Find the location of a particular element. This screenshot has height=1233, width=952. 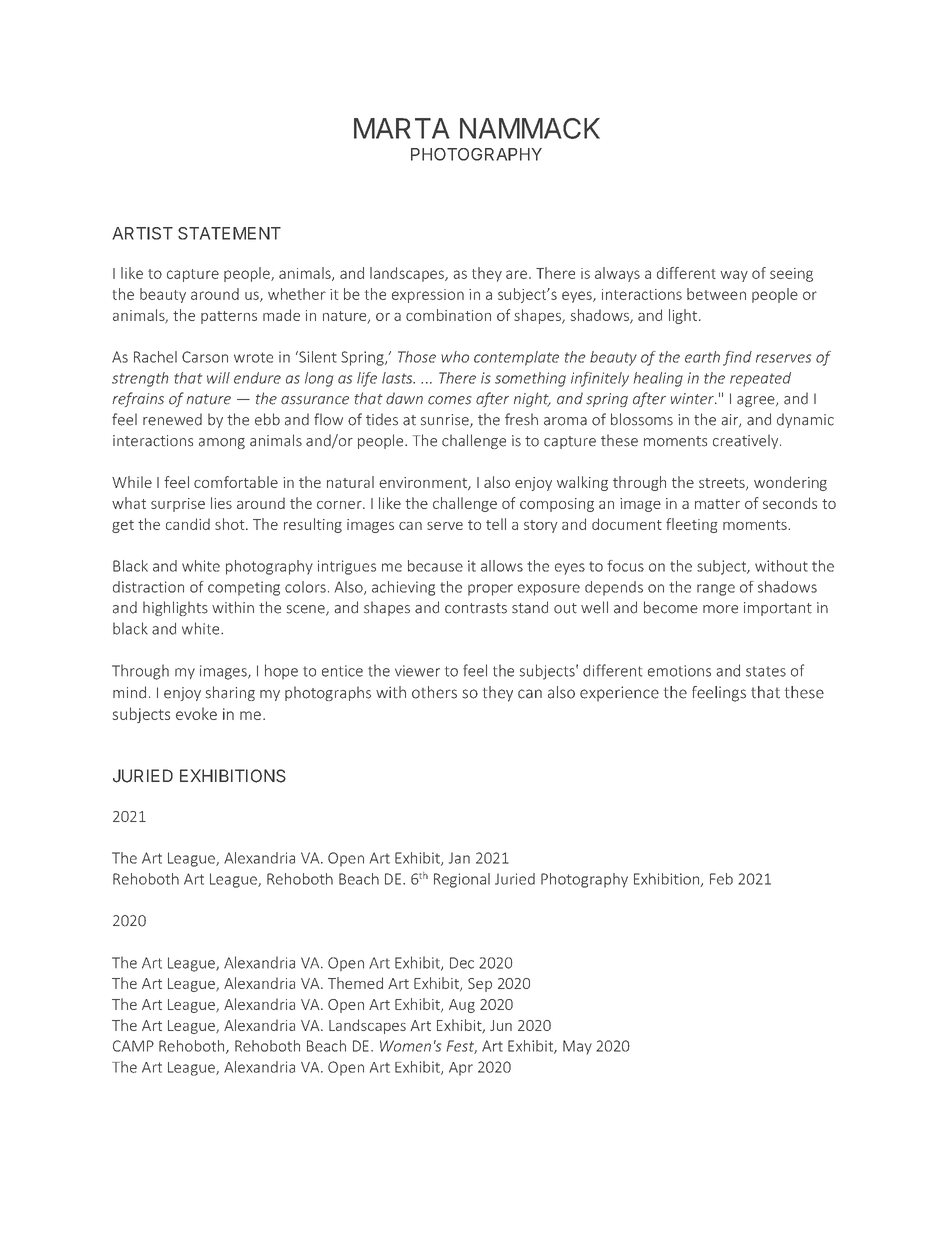

seeing is located at coordinates (791, 275).
